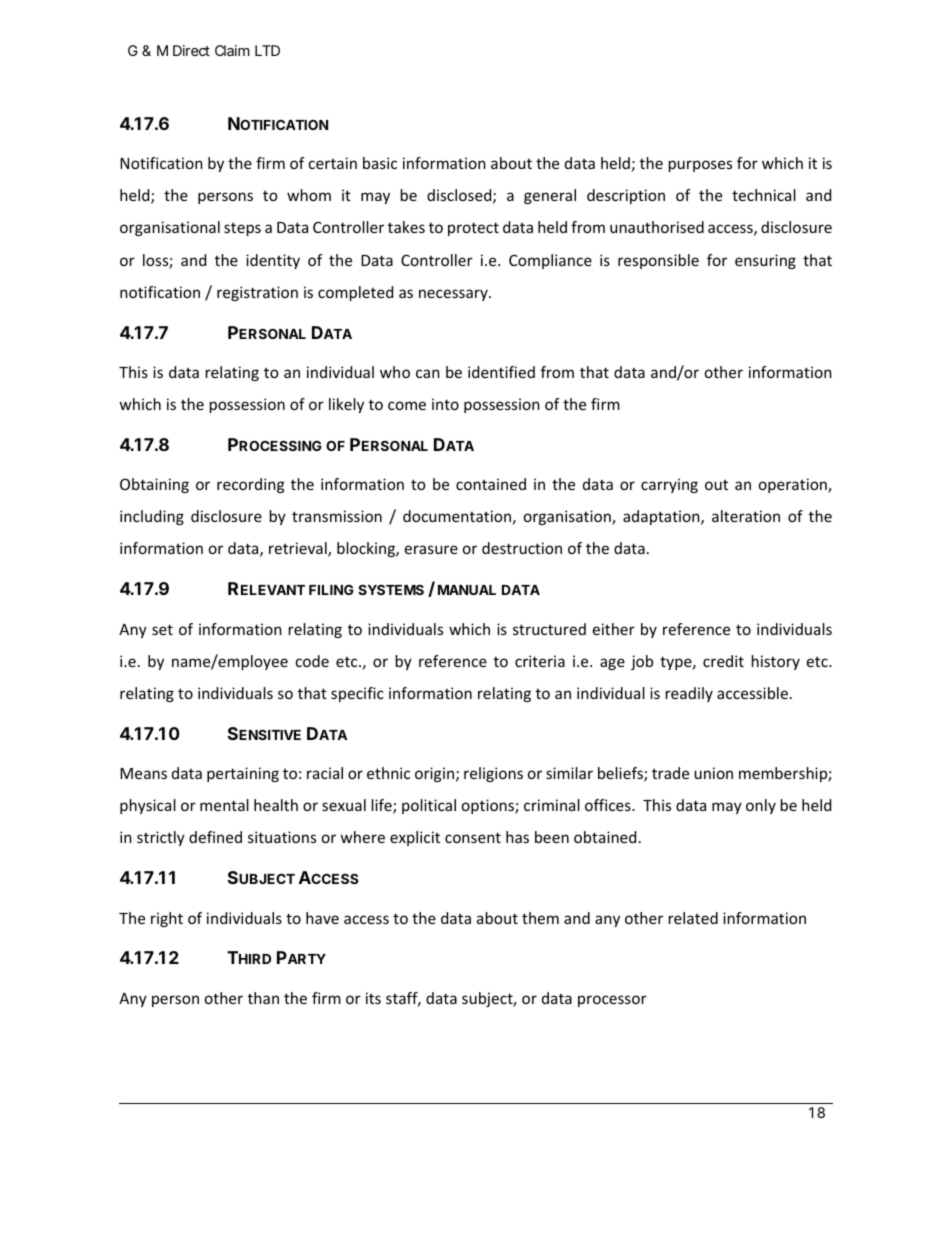 This screenshot has width=952, height=1233. What do you see at coordinates (224, 805) in the screenshot?
I see `mental` at bounding box center [224, 805].
